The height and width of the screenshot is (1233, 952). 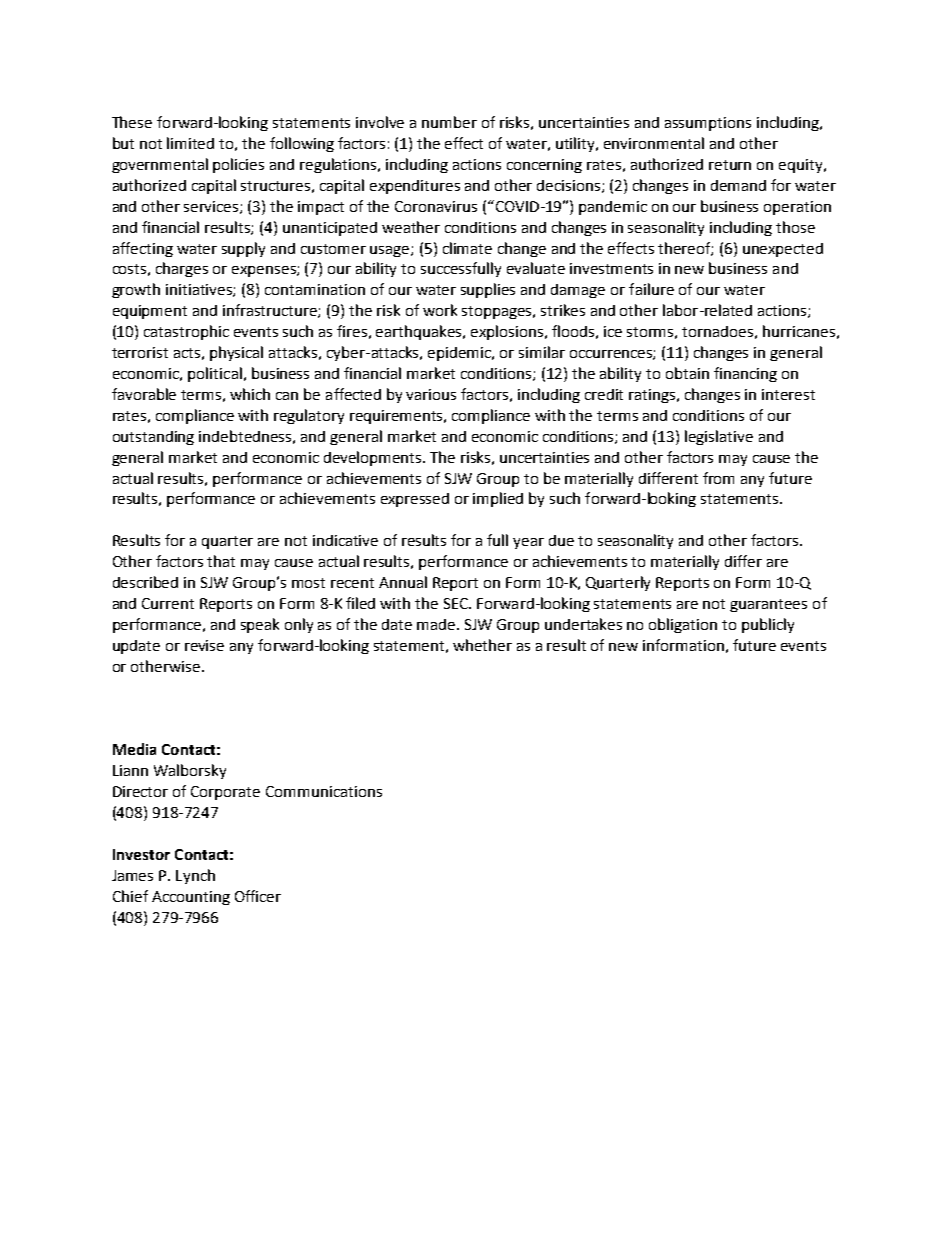 I want to click on political, so click(x=215, y=374).
